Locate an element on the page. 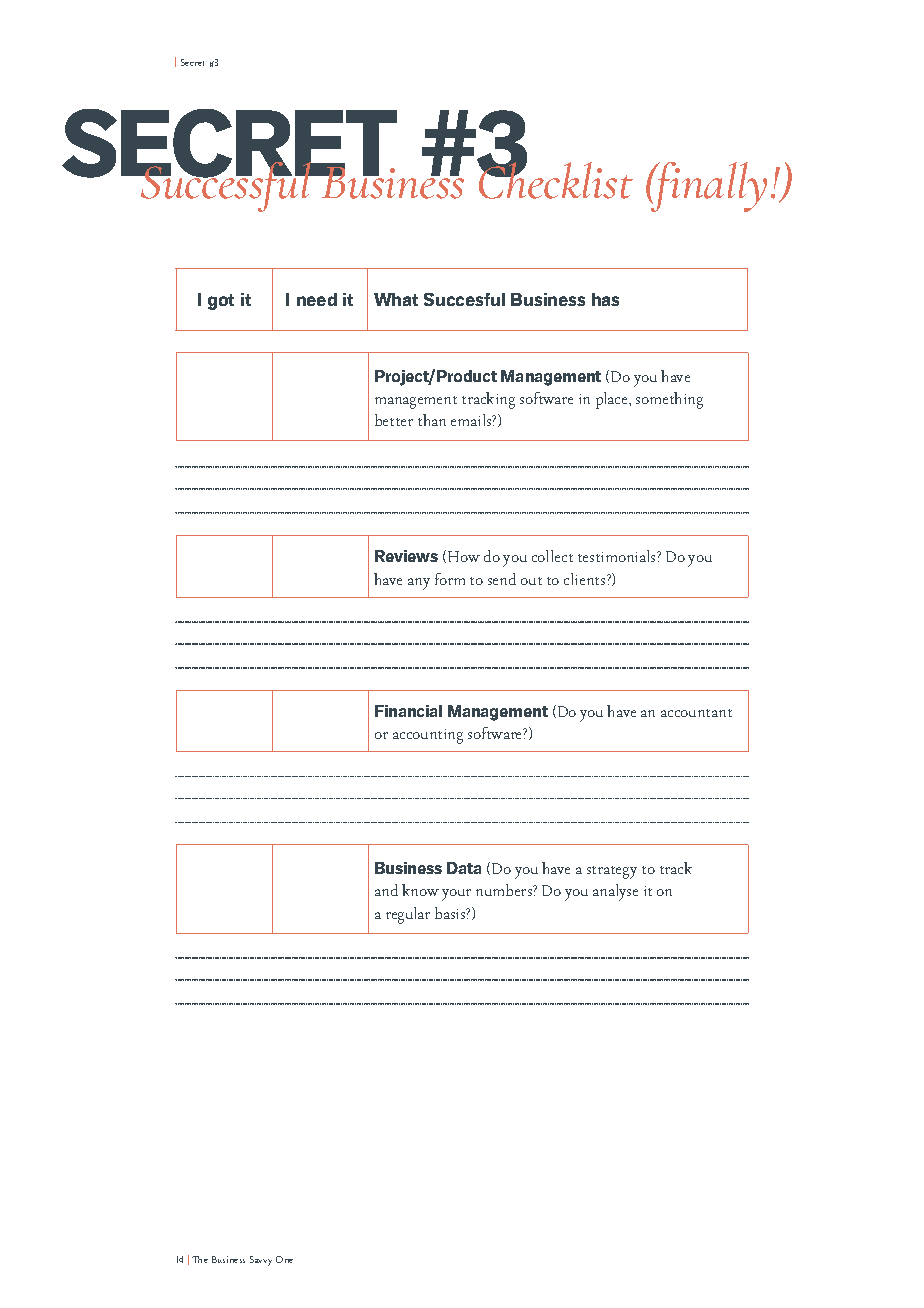 This document has height=1308, width=924. got is located at coordinates (221, 302).
